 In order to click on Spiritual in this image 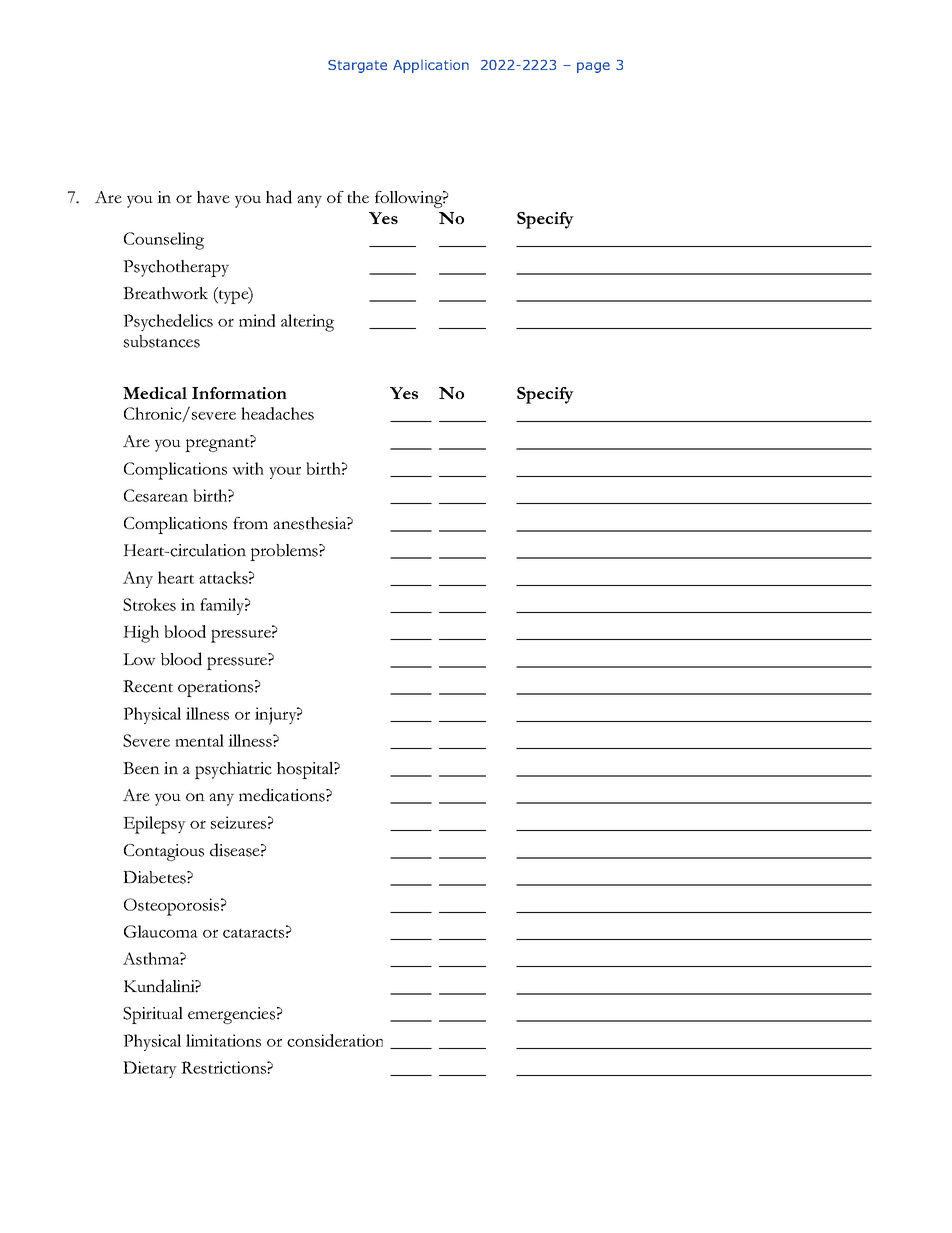, I will do `click(153, 1015)`.
